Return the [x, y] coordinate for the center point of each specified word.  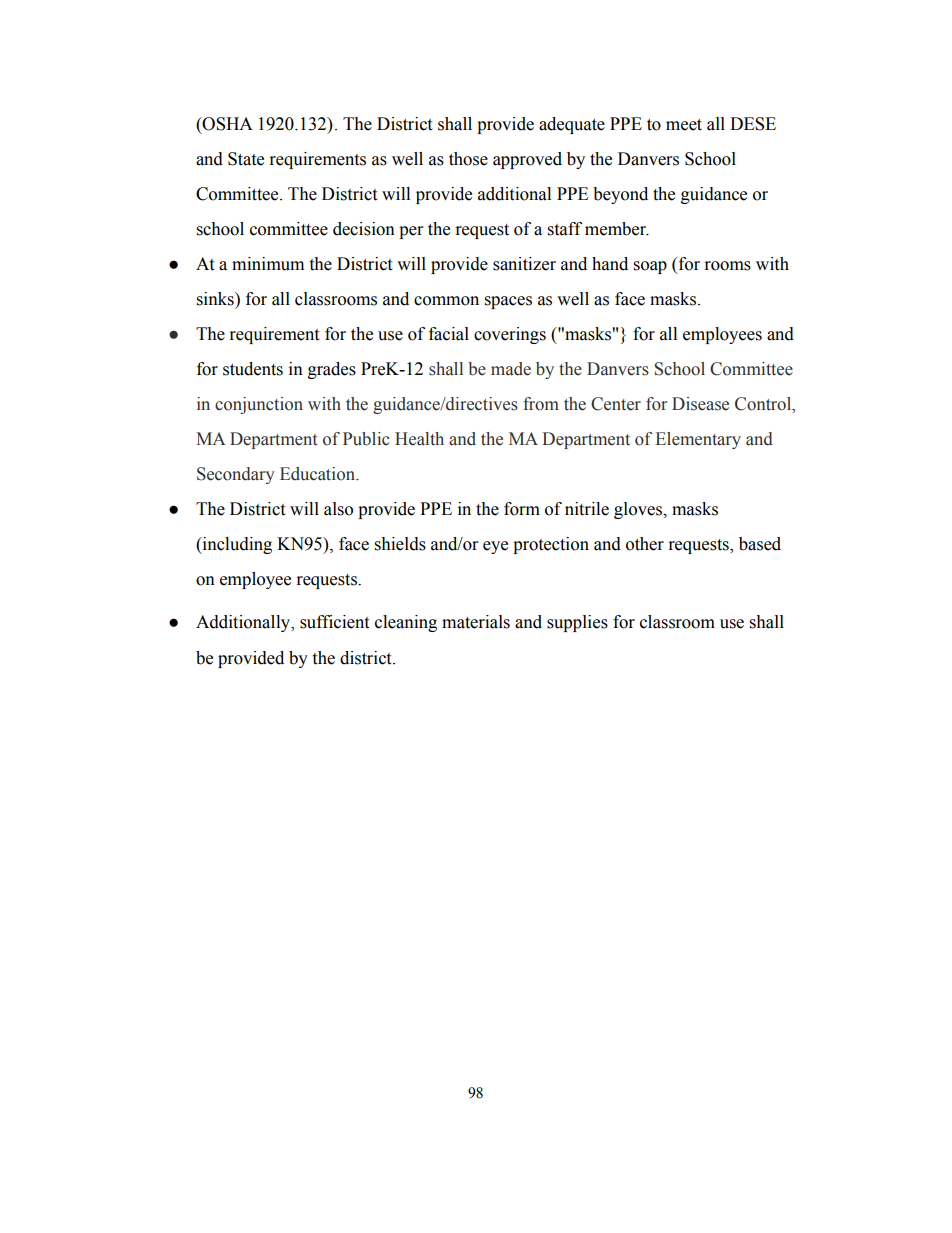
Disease [700, 404]
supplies [577, 623]
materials [476, 622]
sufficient [334, 622]
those [468, 159]
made [511, 369]
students [253, 369]
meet [684, 125]
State [246, 159]
